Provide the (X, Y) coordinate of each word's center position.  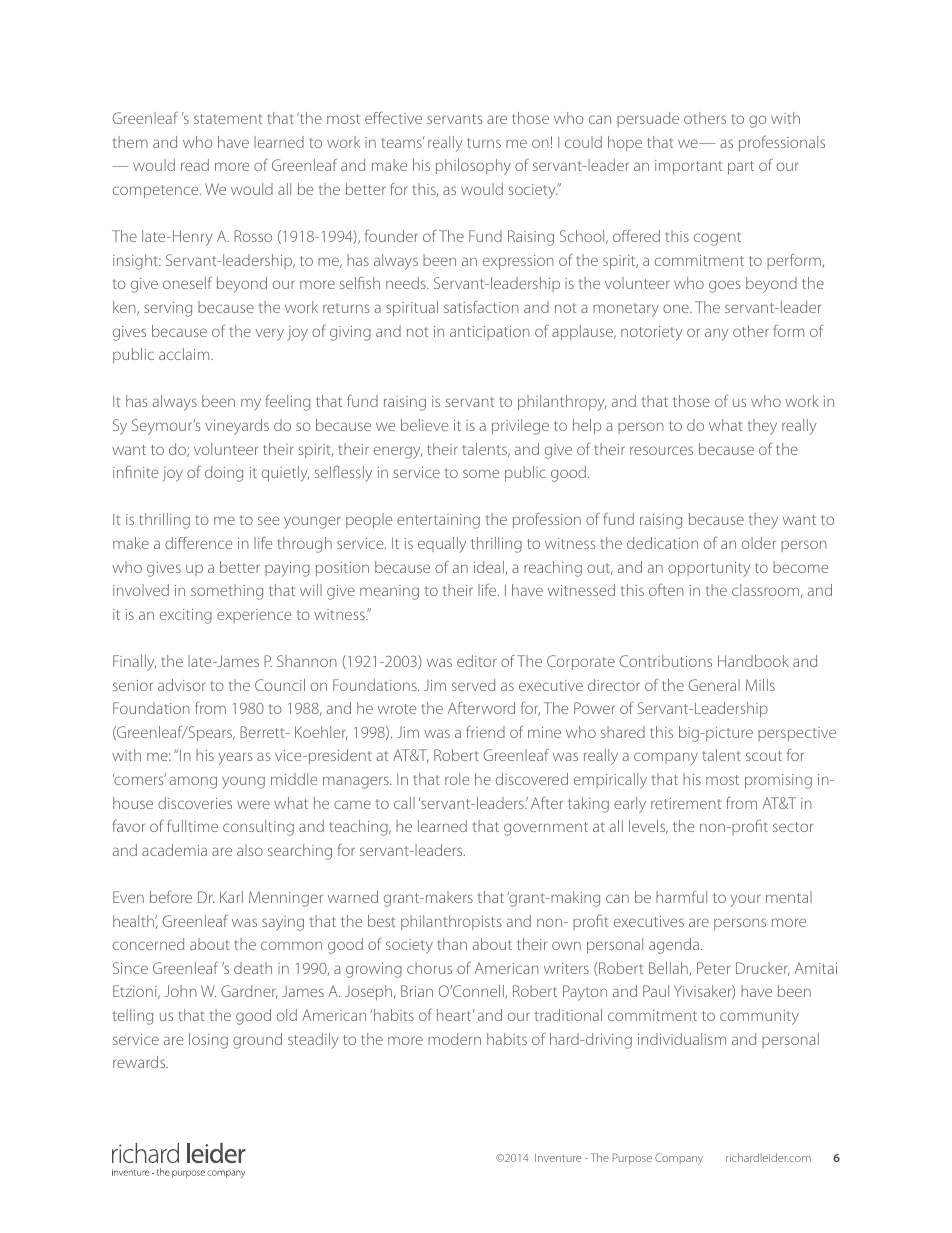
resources (661, 450)
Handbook (753, 661)
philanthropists (451, 922)
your (746, 900)
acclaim (185, 354)
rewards (140, 1062)
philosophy (473, 167)
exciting (186, 616)
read (195, 165)
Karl (231, 897)
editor (477, 661)
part (741, 168)
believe (424, 425)
